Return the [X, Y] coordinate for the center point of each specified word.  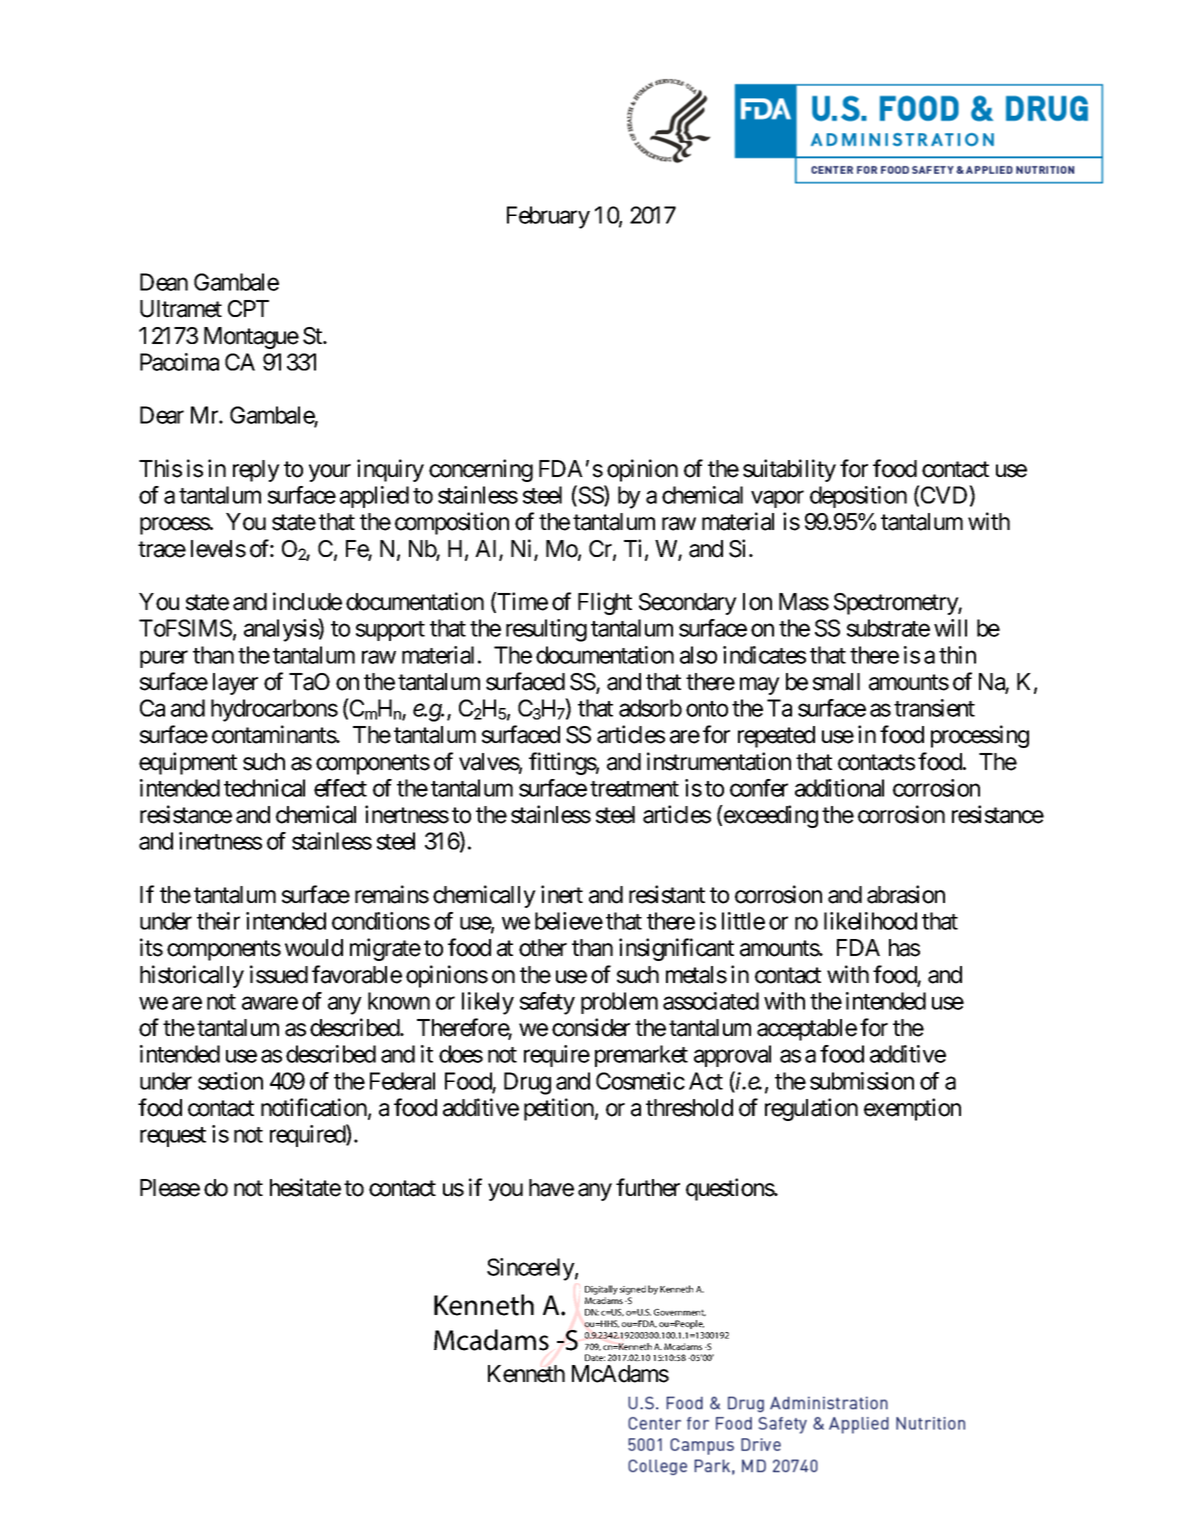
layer [235, 684]
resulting [546, 630]
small [836, 682]
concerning [481, 470]
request [173, 1137]
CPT [248, 308]
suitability [789, 470]
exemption [912, 1109]
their [218, 921]
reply [256, 471]
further [648, 1187]
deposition [858, 497]
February [548, 217]
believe [569, 921]
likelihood [870, 921]
